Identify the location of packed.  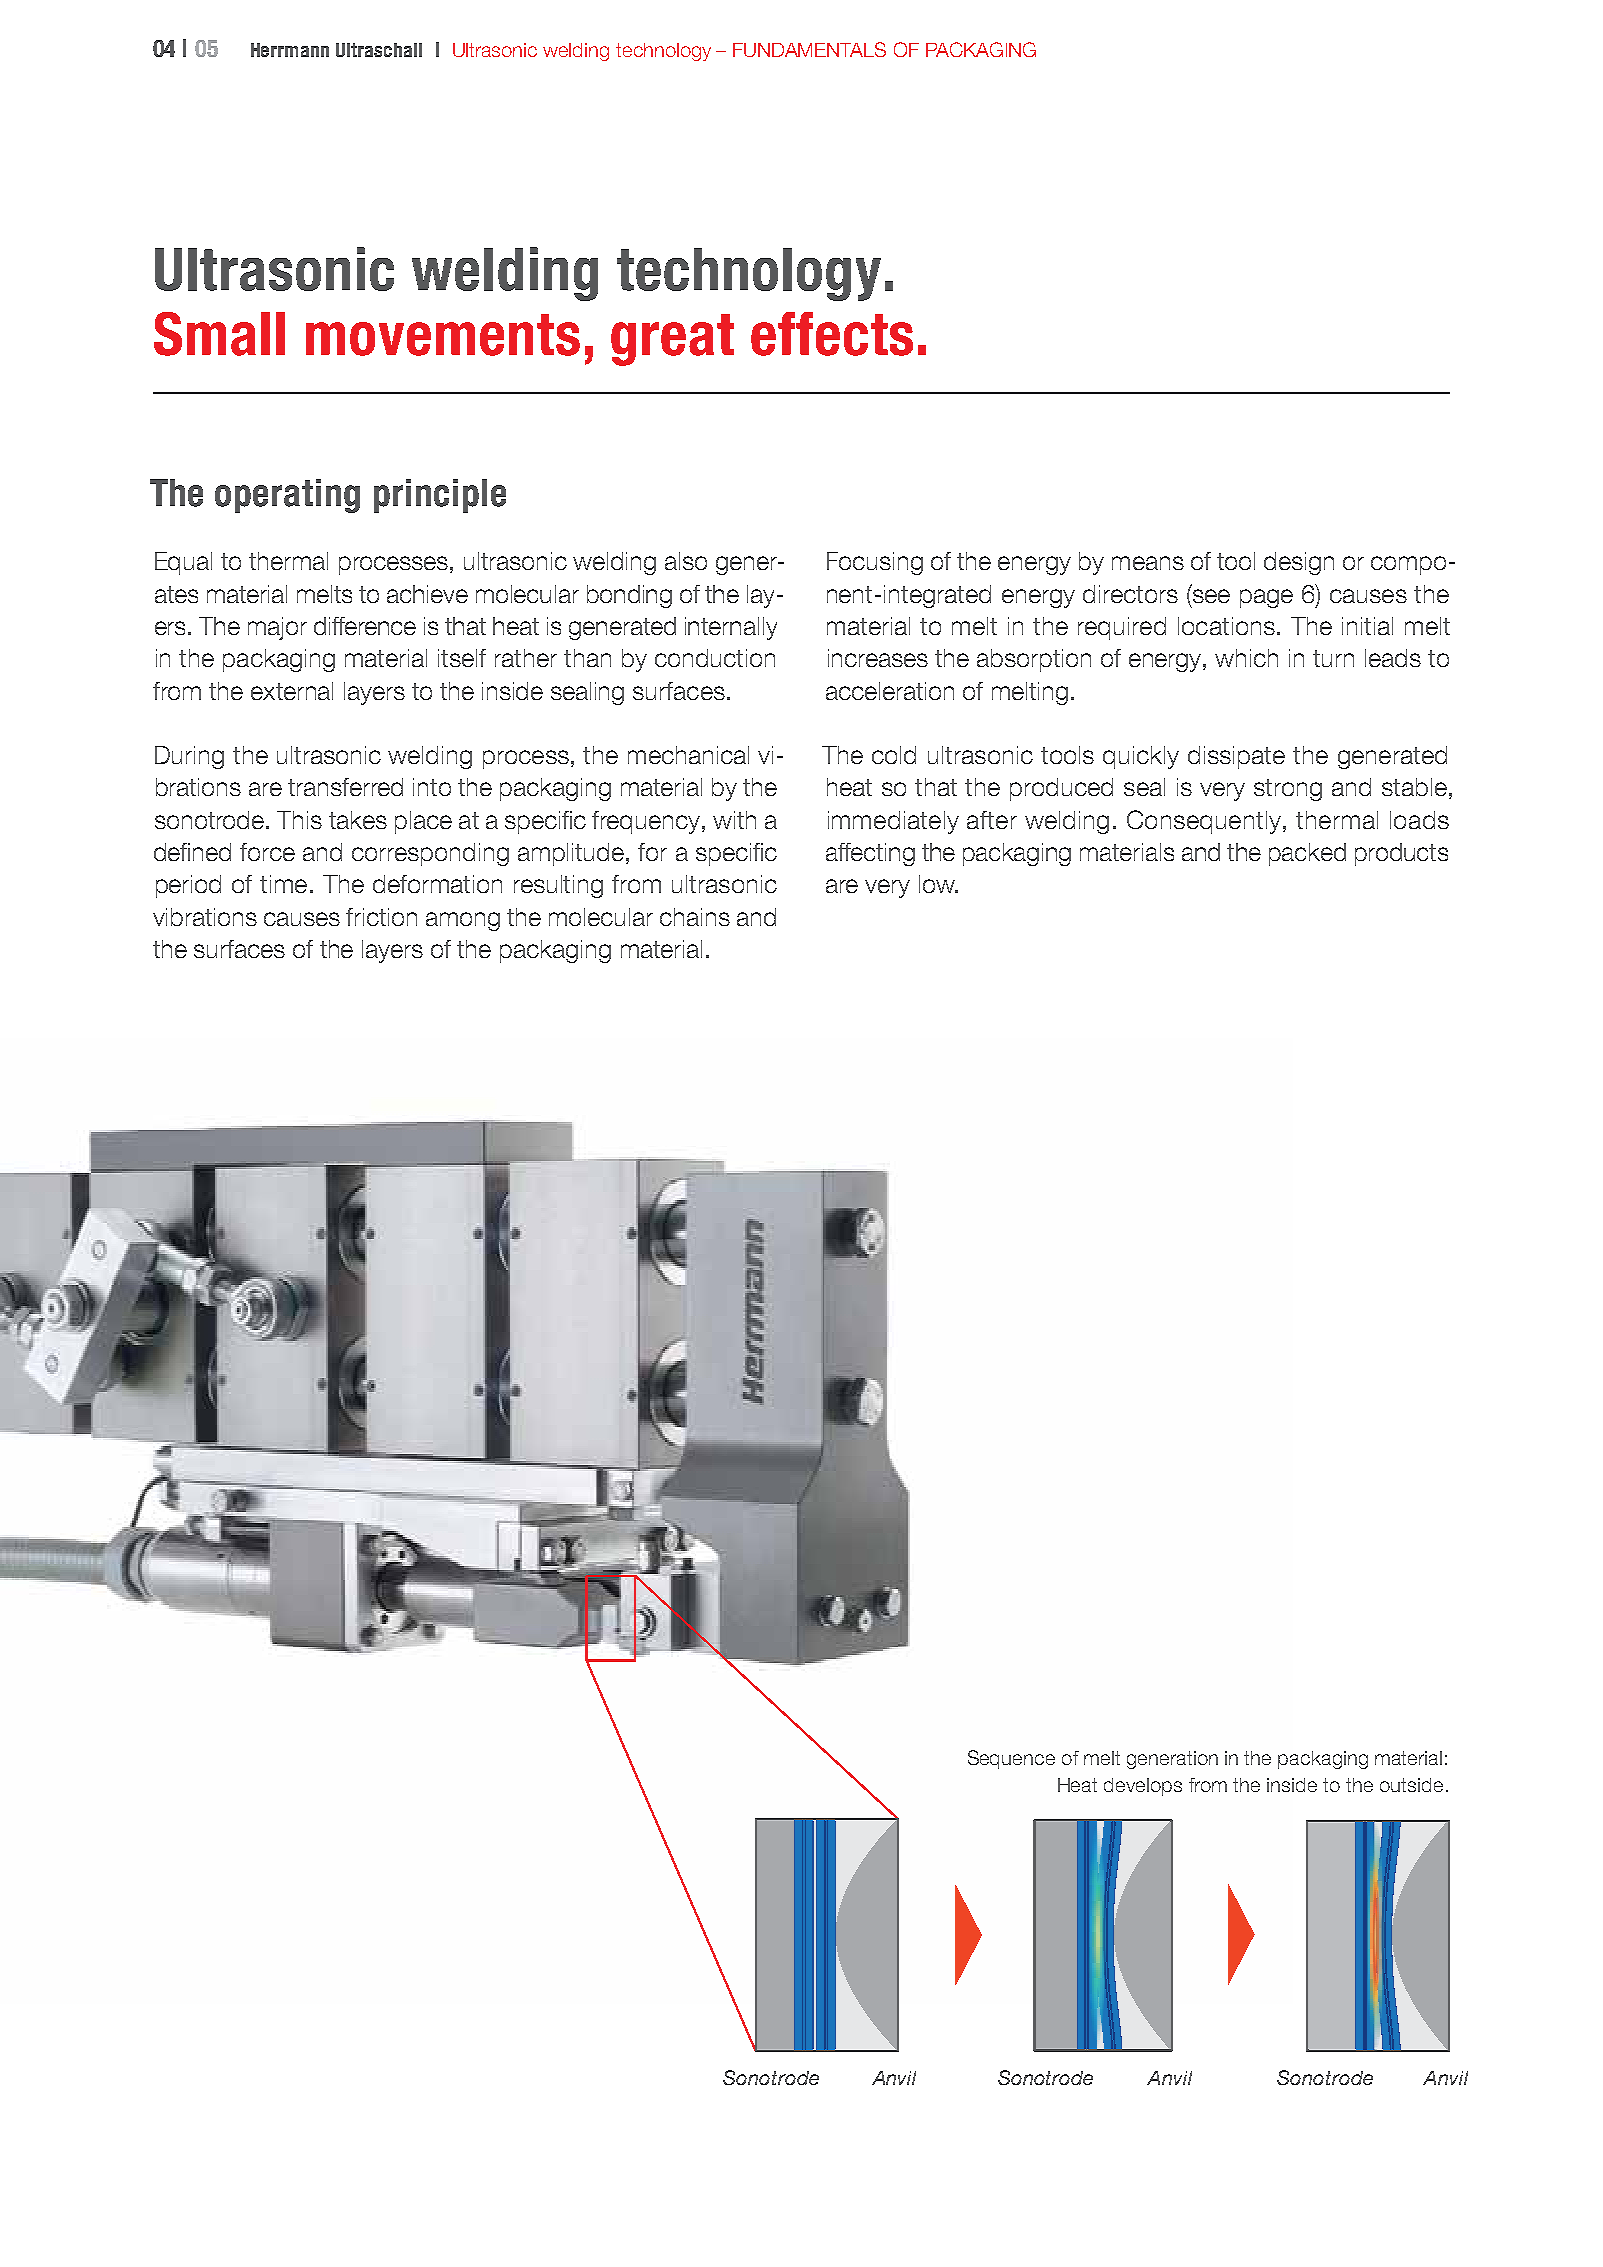
(1307, 854).
